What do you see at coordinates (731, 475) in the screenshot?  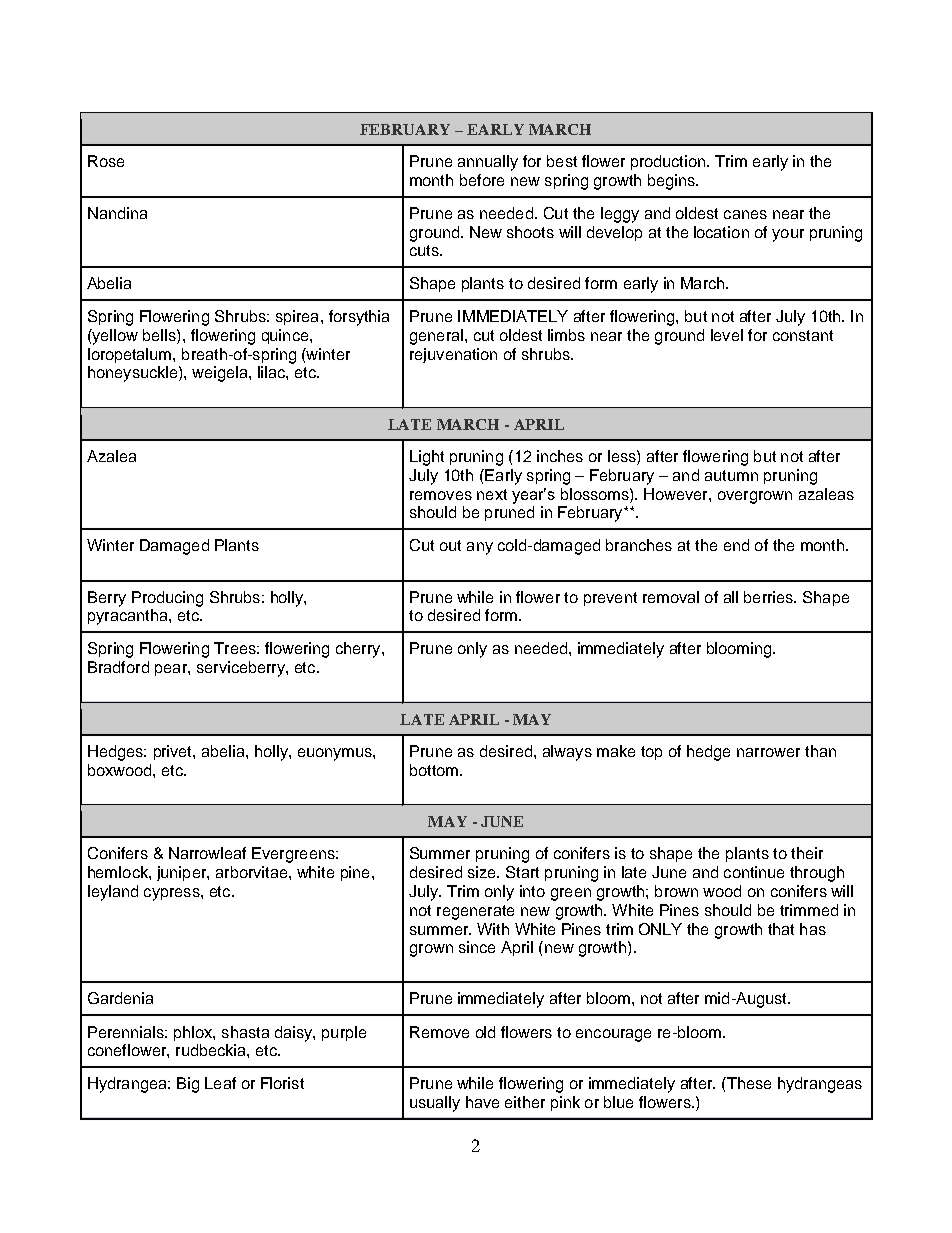 I see `autumn` at bounding box center [731, 475].
